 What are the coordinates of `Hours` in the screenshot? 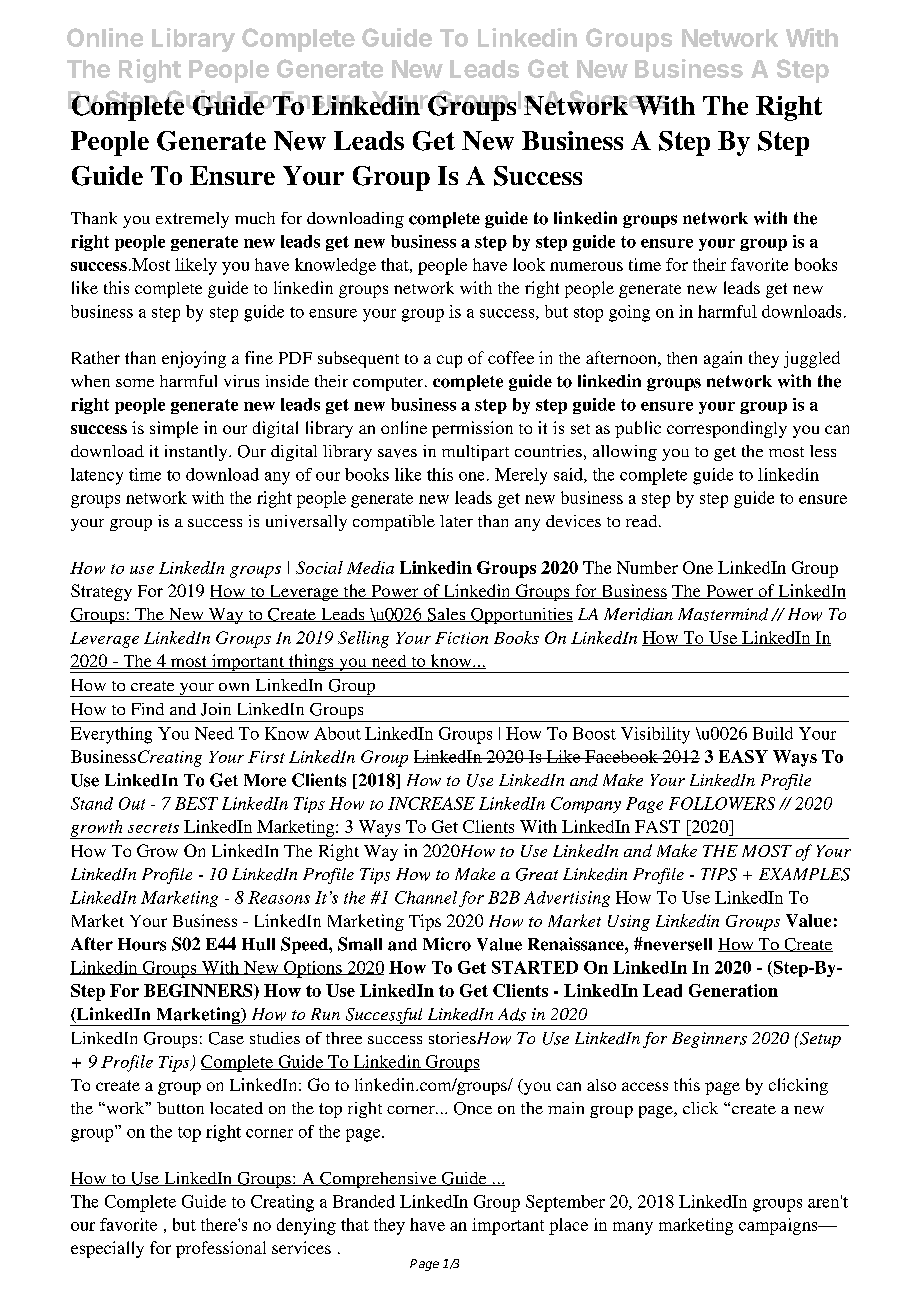 It's located at (142, 944).
